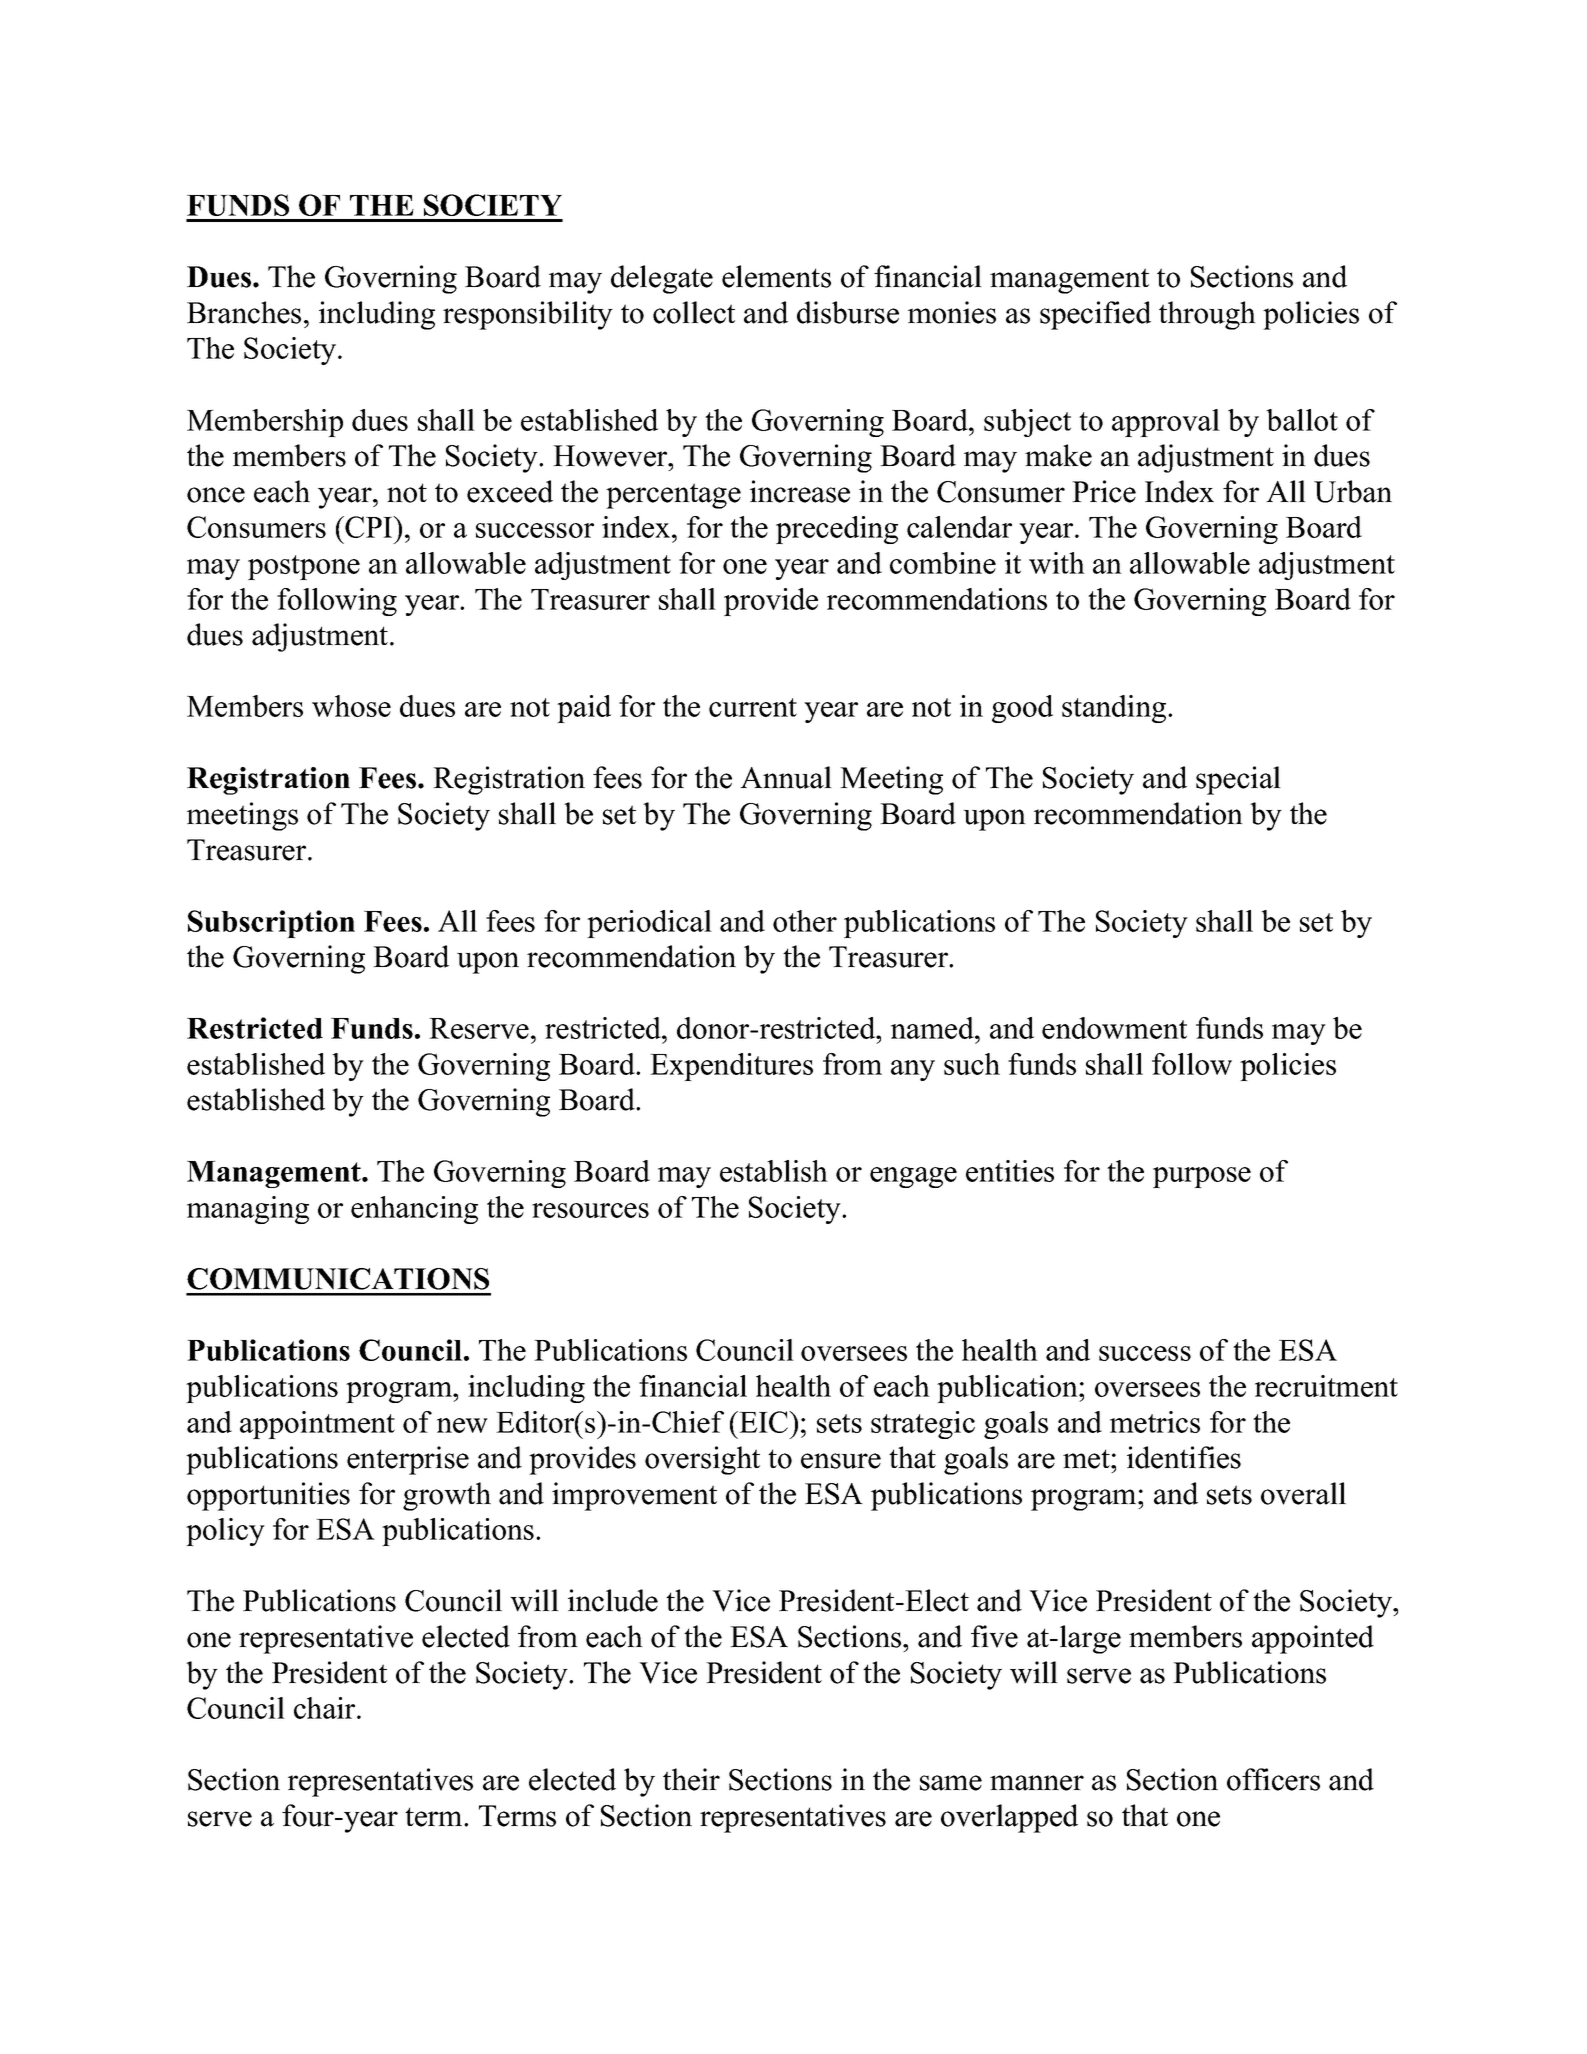 Image resolution: width=1587 pixels, height=2054 pixels. I want to click on chair, so click(326, 1708).
